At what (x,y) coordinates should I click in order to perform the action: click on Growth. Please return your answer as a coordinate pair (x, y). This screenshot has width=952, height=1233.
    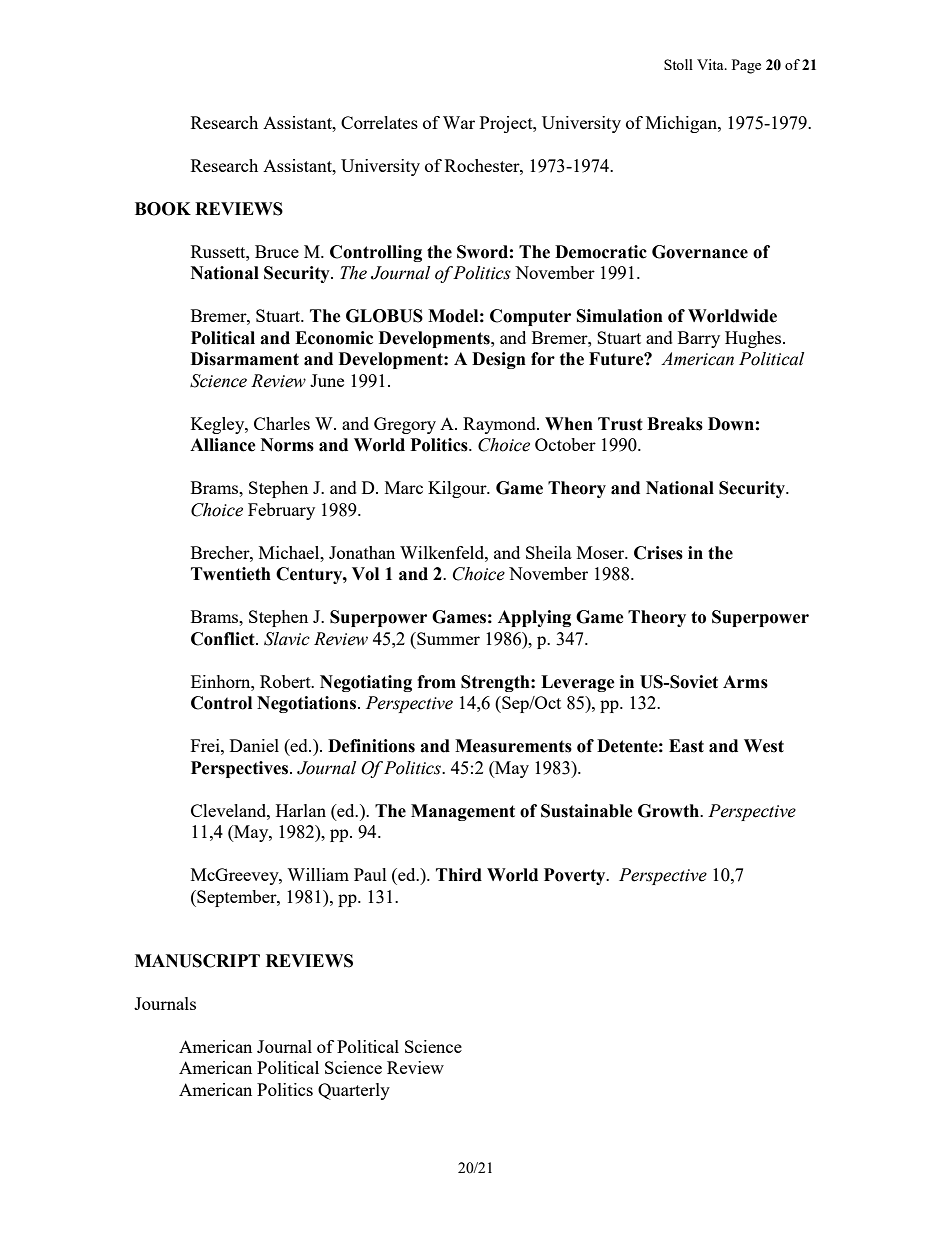
    Looking at the image, I should click on (669, 811).
